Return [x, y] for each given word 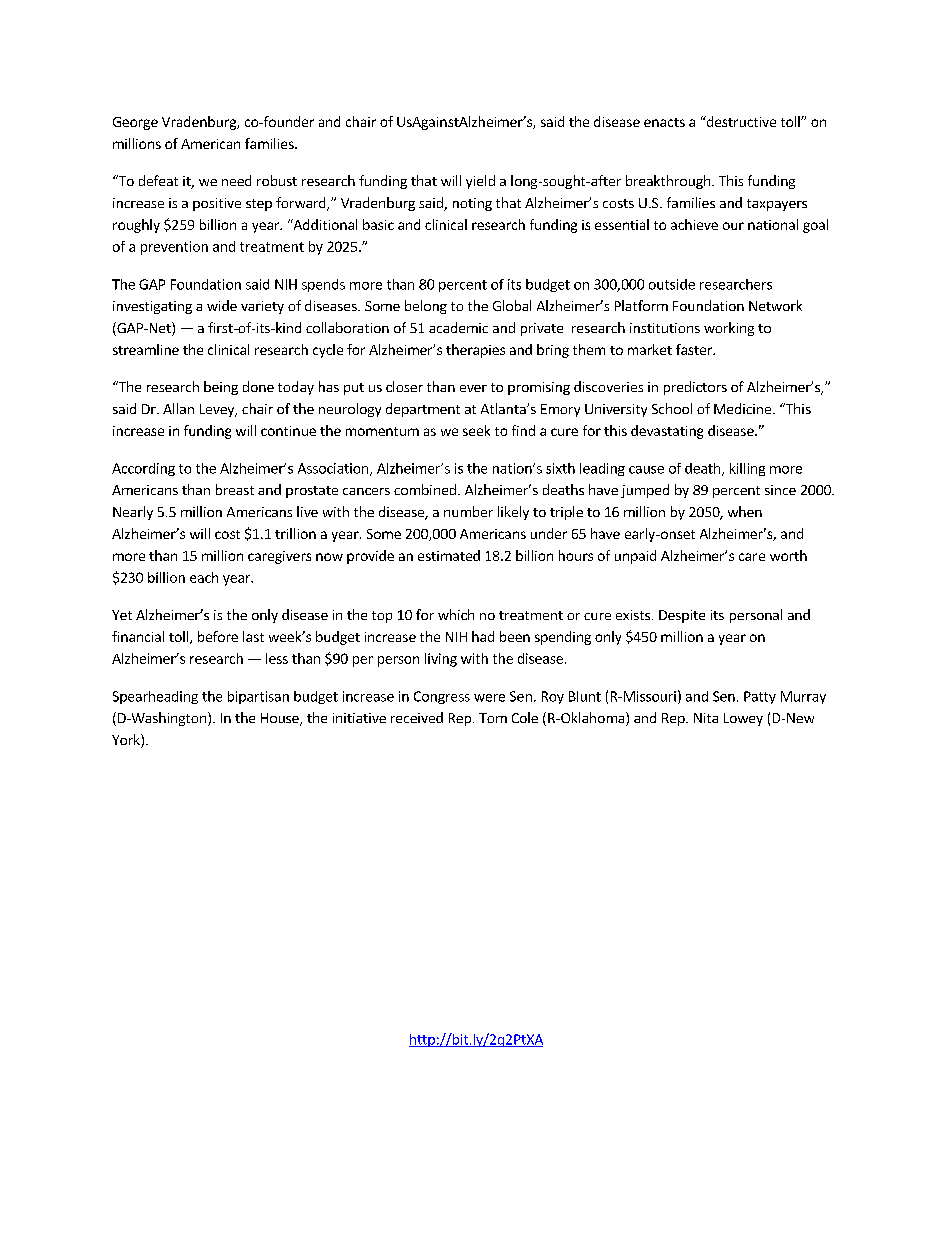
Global [512, 305]
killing [747, 469]
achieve [694, 224]
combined [425, 489]
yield [480, 182]
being [221, 388]
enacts [664, 122]
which [456, 614]
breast [235, 489]
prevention [174, 248]
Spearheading [155, 697]
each [204, 577]
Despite [682, 616]
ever [473, 388]
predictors [695, 388]
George [135, 123]
